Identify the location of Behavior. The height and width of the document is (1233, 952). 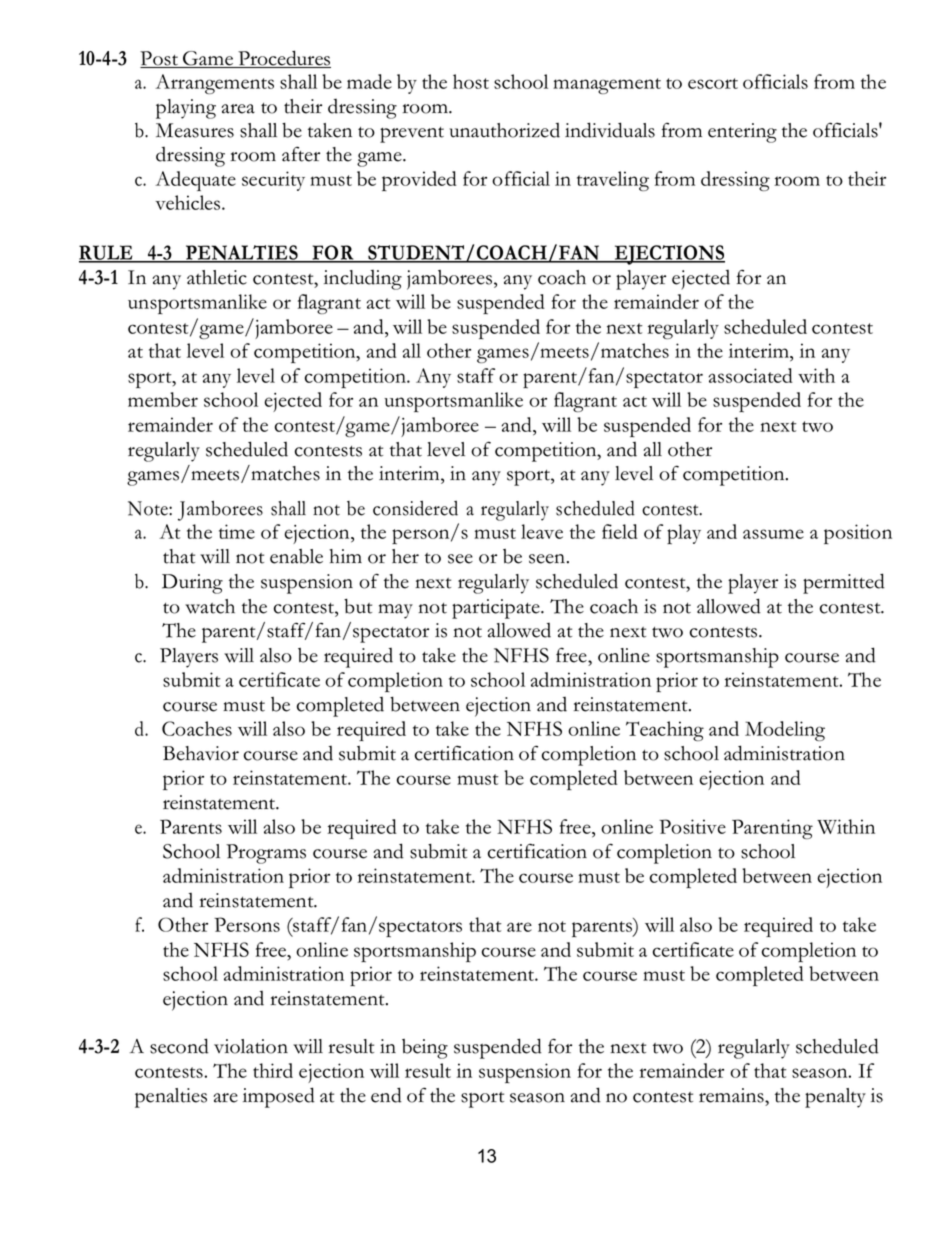
(201, 753).
